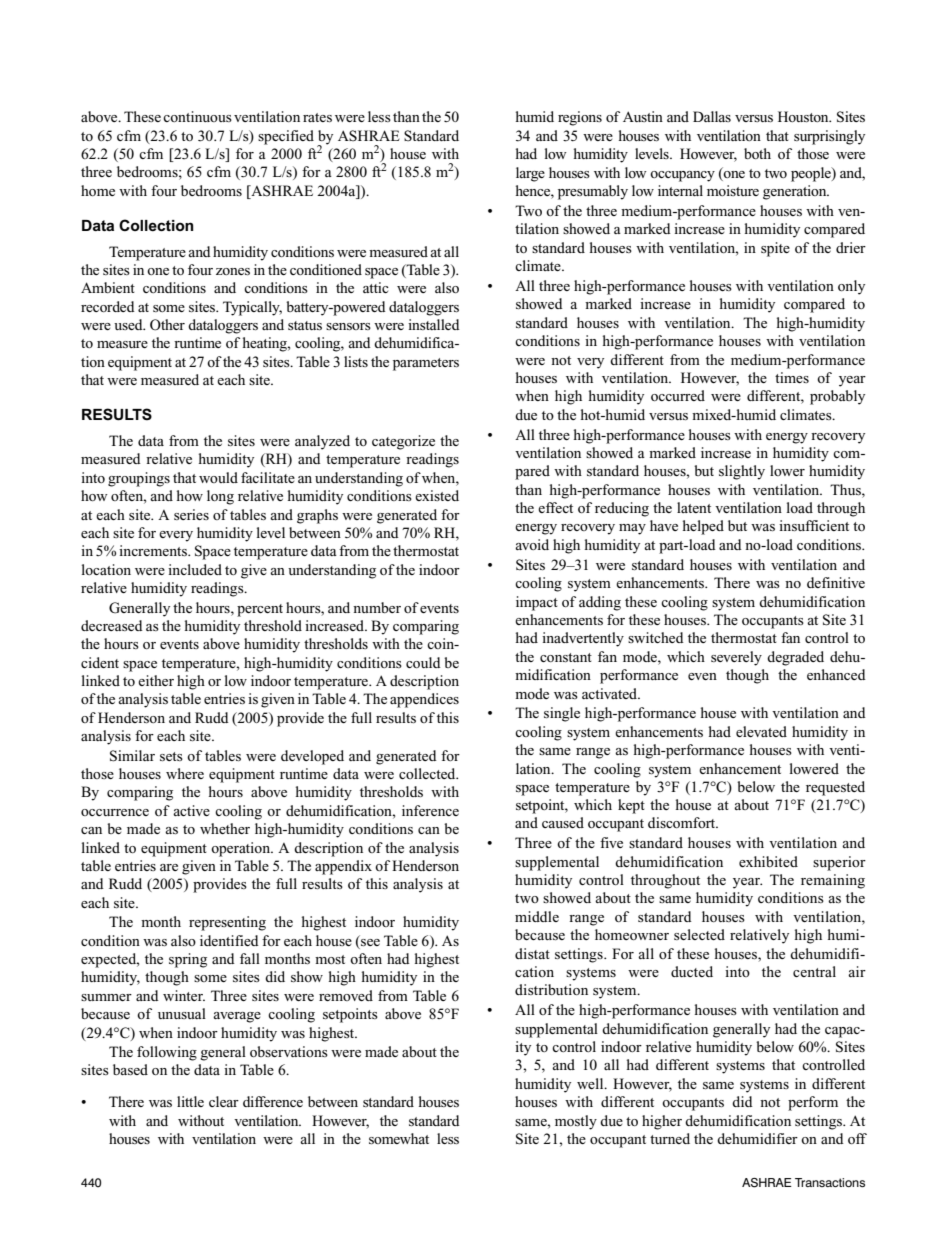 The height and width of the page is (1233, 952). I want to click on little, so click(190, 1101).
